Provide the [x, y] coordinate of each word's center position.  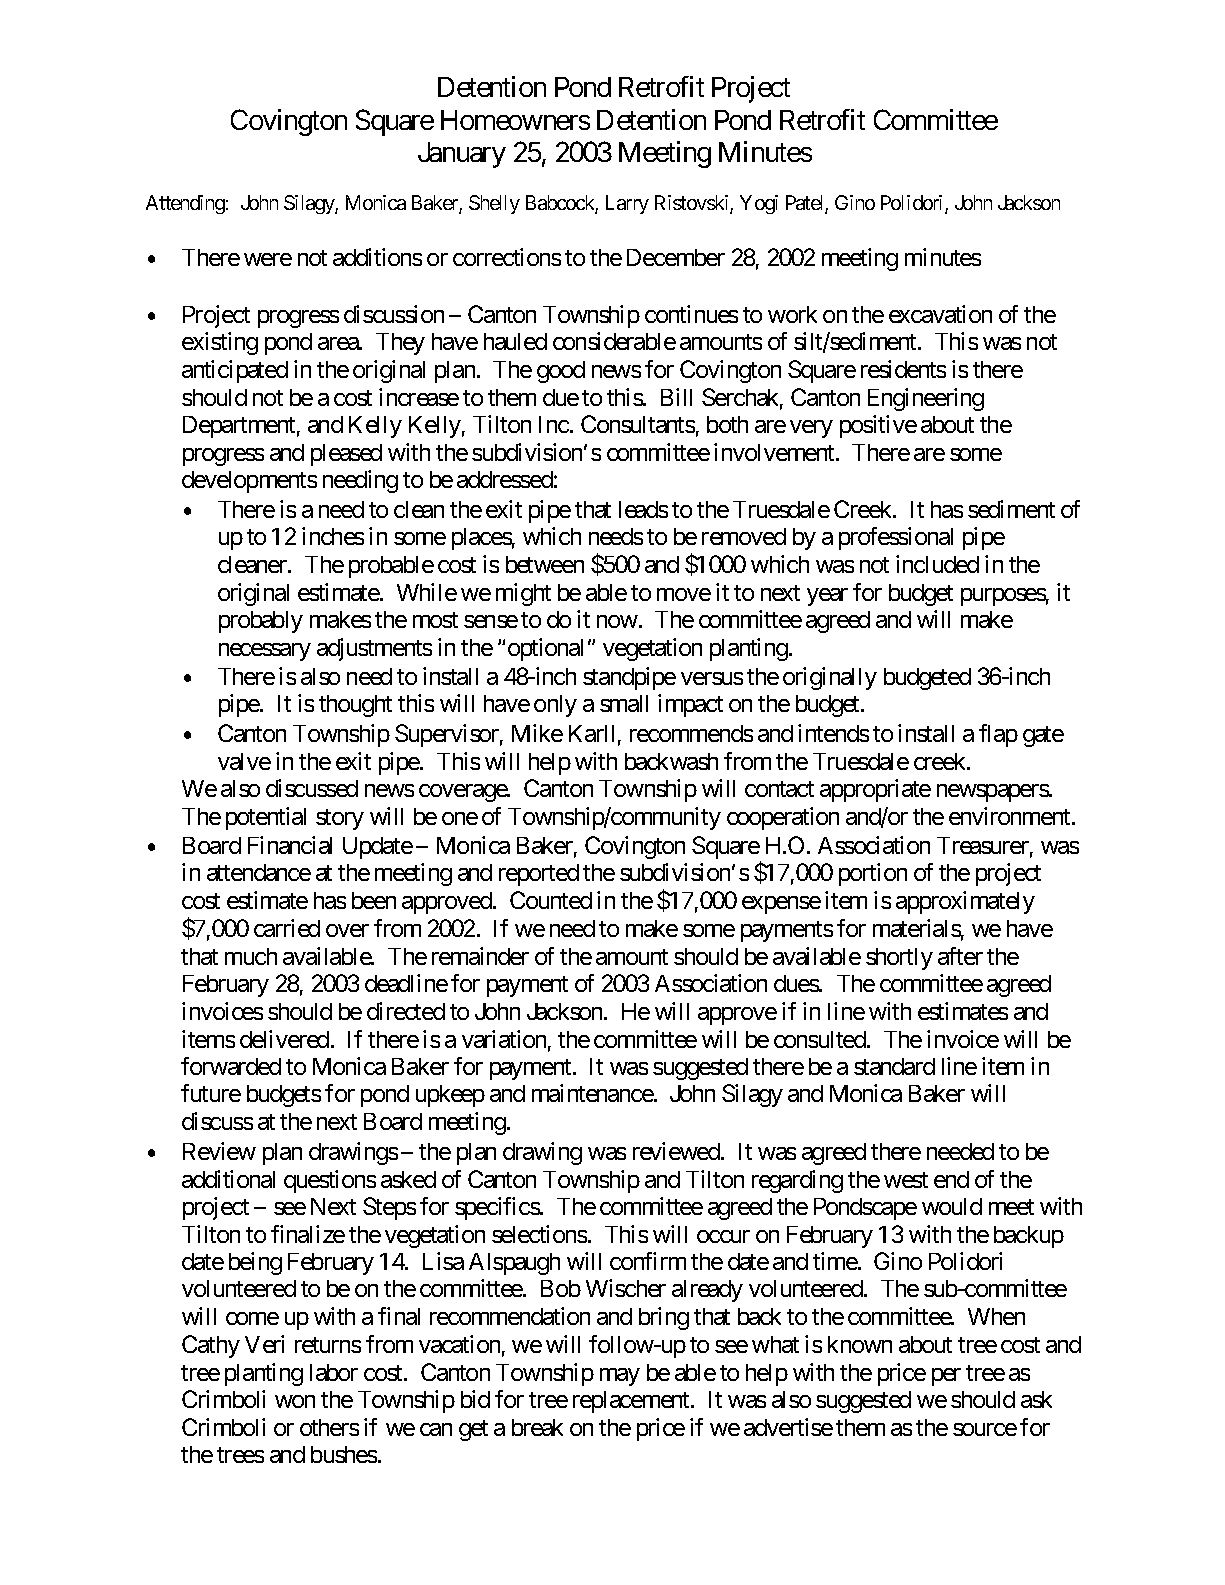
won [295, 1401]
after [960, 956]
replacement [632, 1402]
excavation [940, 314]
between [545, 564]
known [860, 1344]
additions [377, 257]
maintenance [593, 1093]
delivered [284, 1039]
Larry [627, 204]
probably [261, 622]
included [937, 564]
